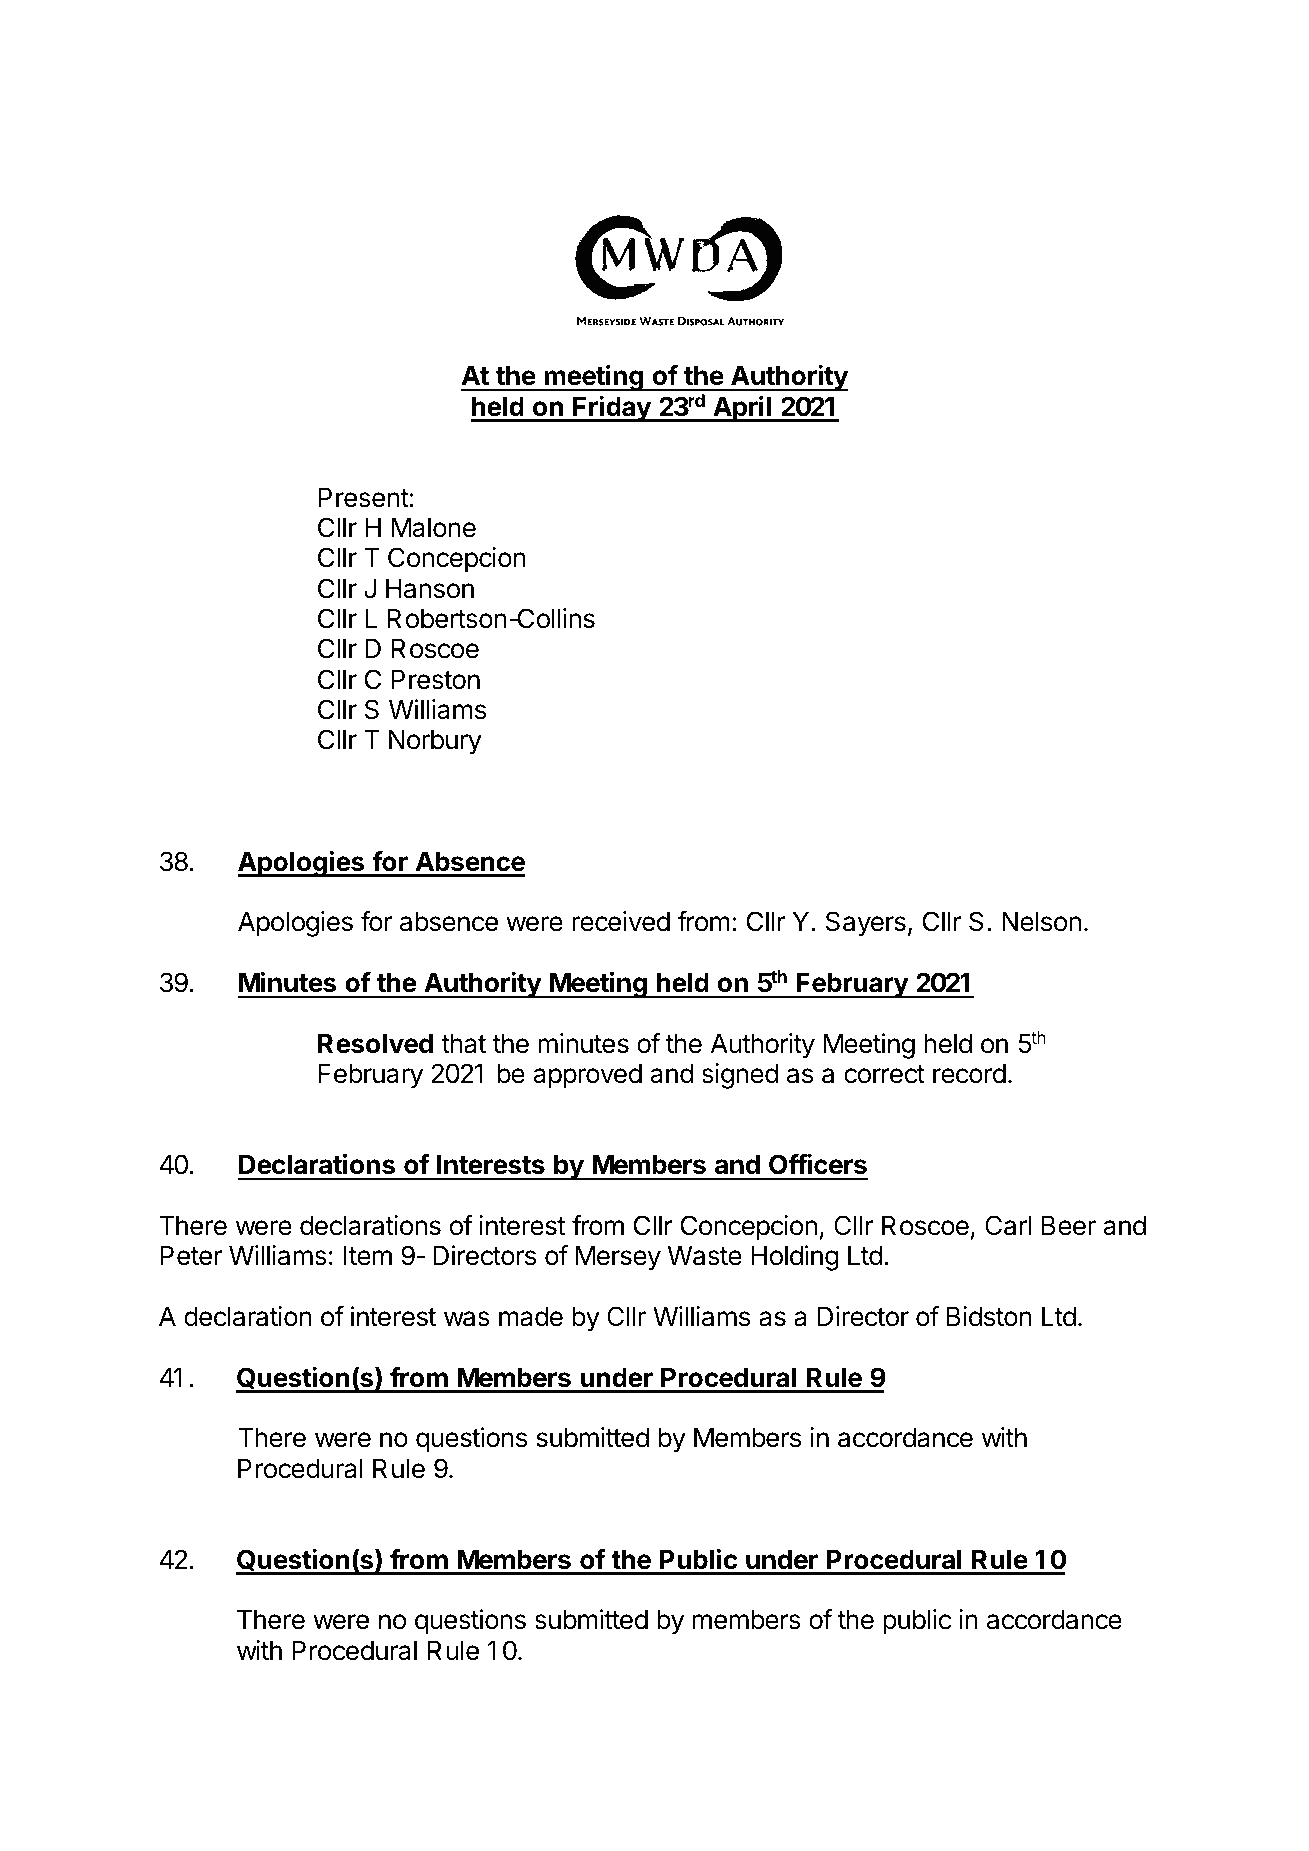  I want to click on Hanson, so click(430, 588).
